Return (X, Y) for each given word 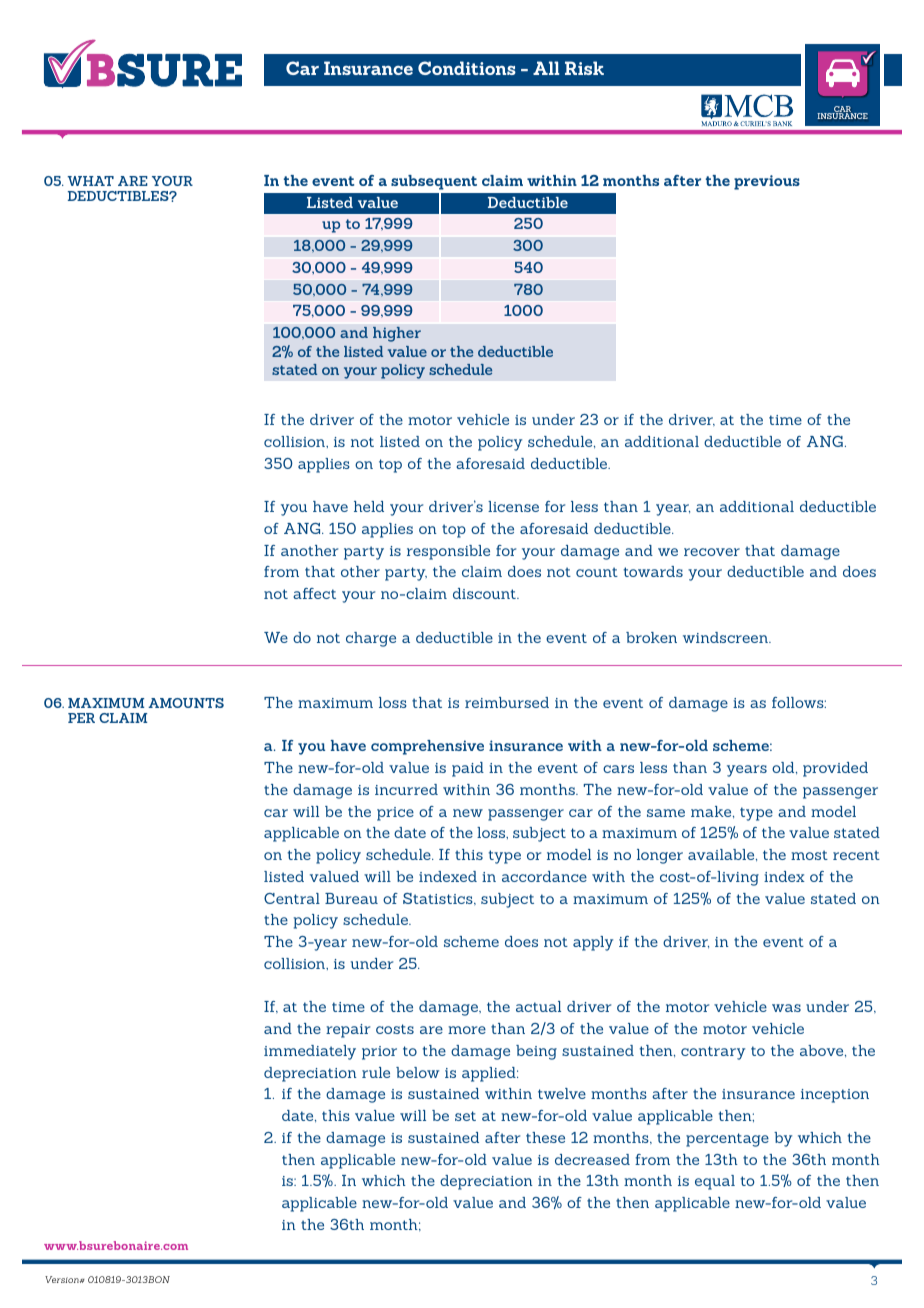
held (369, 506)
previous (767, 182)
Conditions (467, 68)
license (513, 506)
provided (835, 769)
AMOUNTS (186, 703)
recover (712, 552)
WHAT (90, 181)
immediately (310, 1052)
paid (468, 769)
